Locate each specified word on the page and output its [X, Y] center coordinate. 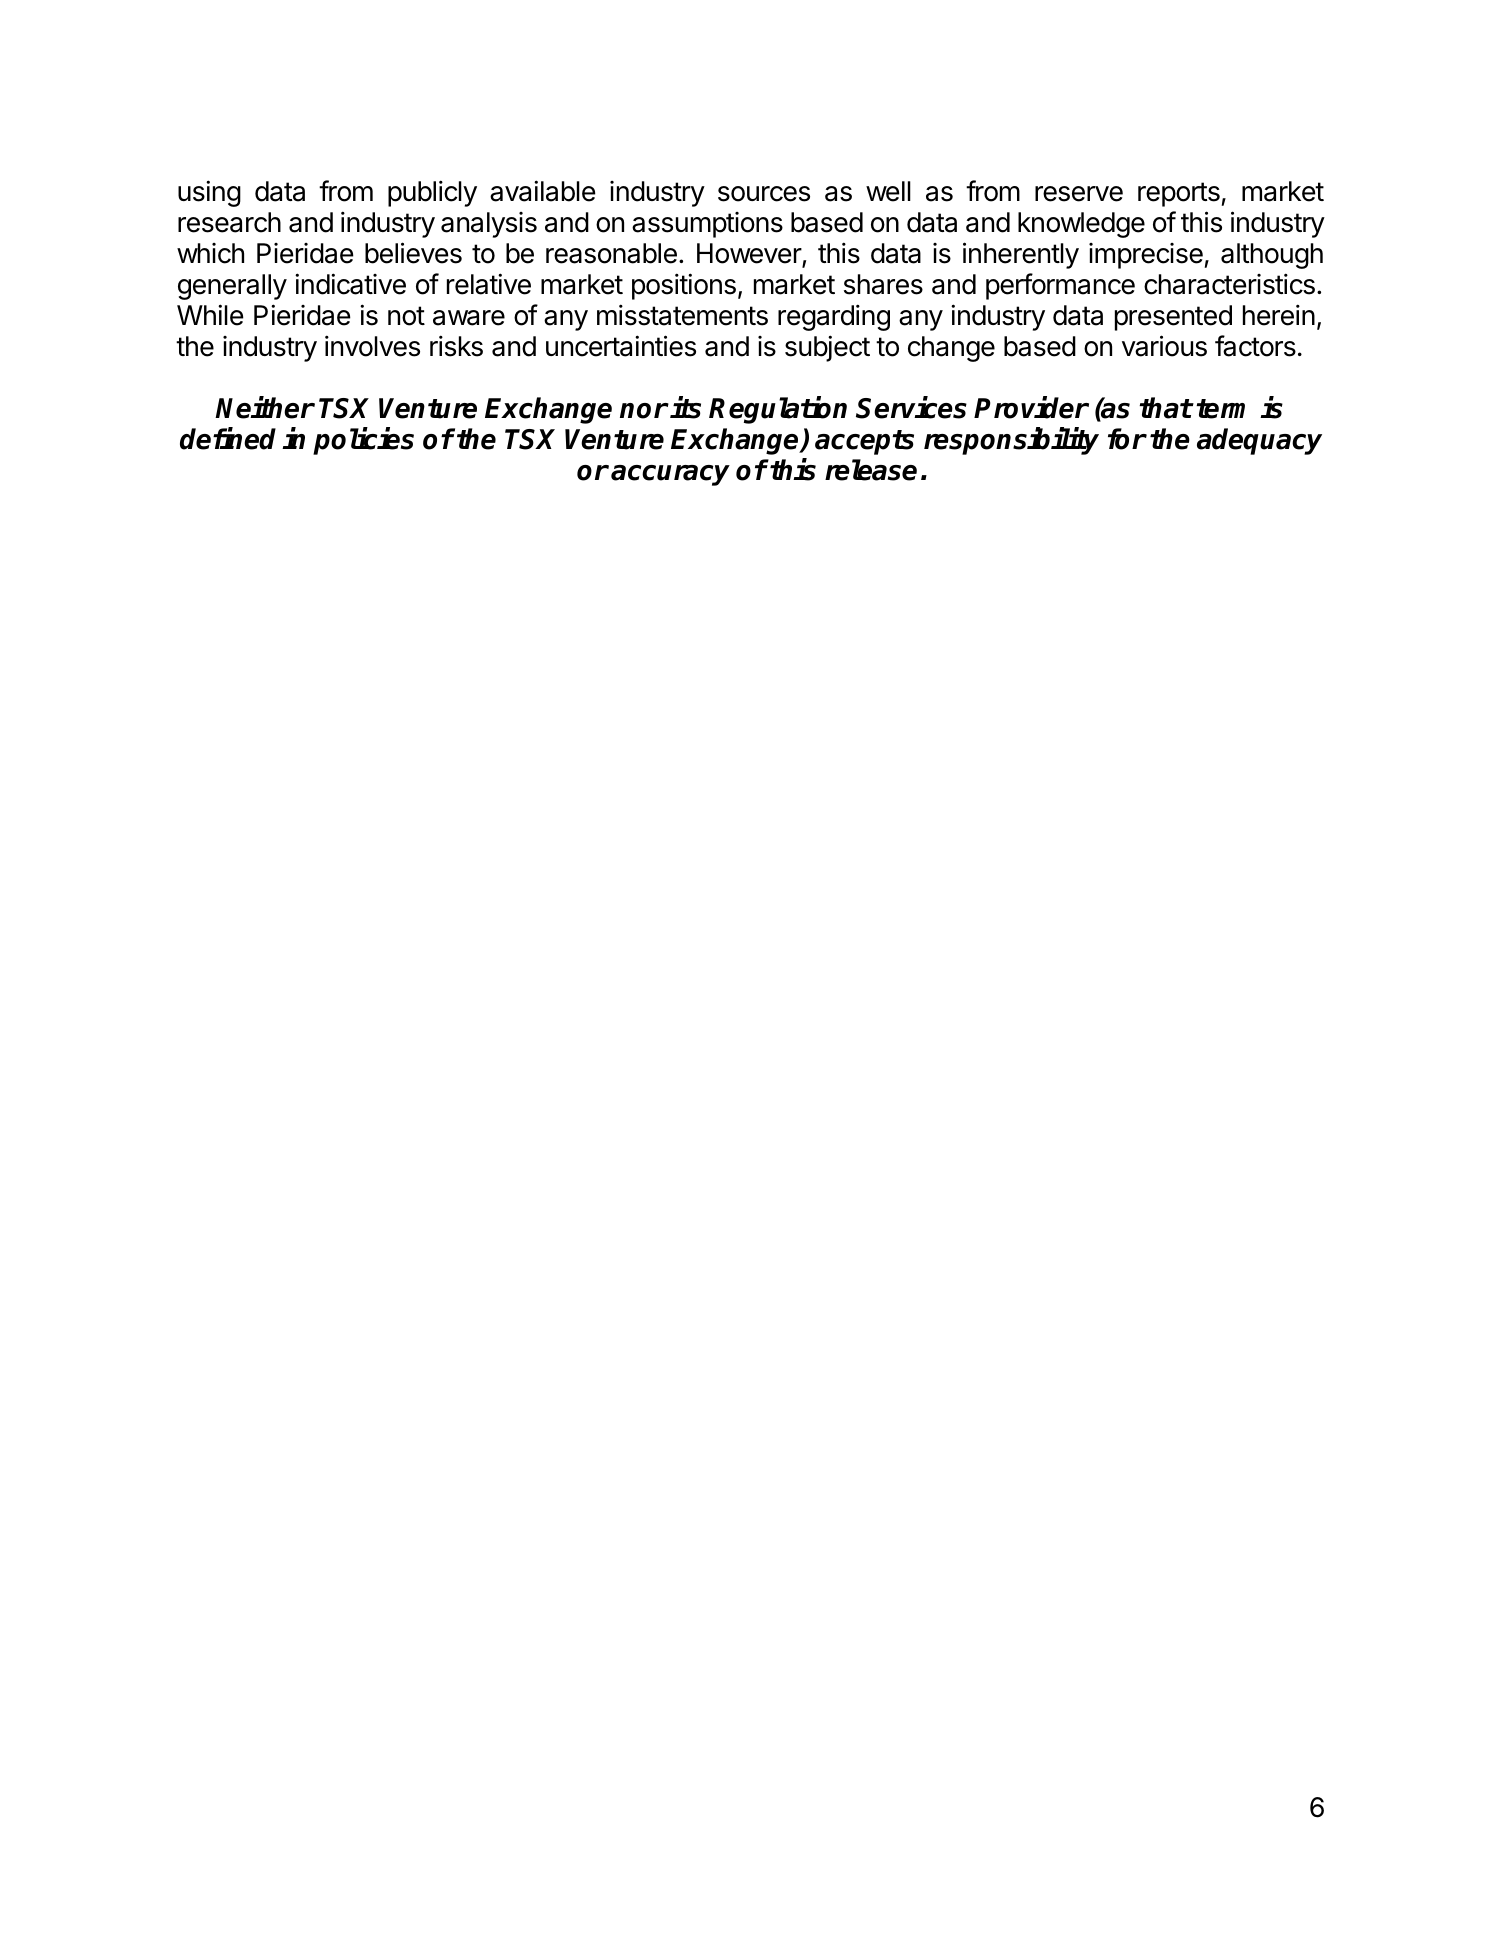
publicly [432, 193]
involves [372, 346]
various [1164, 346]
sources [764, 194]
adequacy [1259, 441]
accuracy [670, 475]
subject [827, 348]
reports [1180, 194]
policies [363, 441]
